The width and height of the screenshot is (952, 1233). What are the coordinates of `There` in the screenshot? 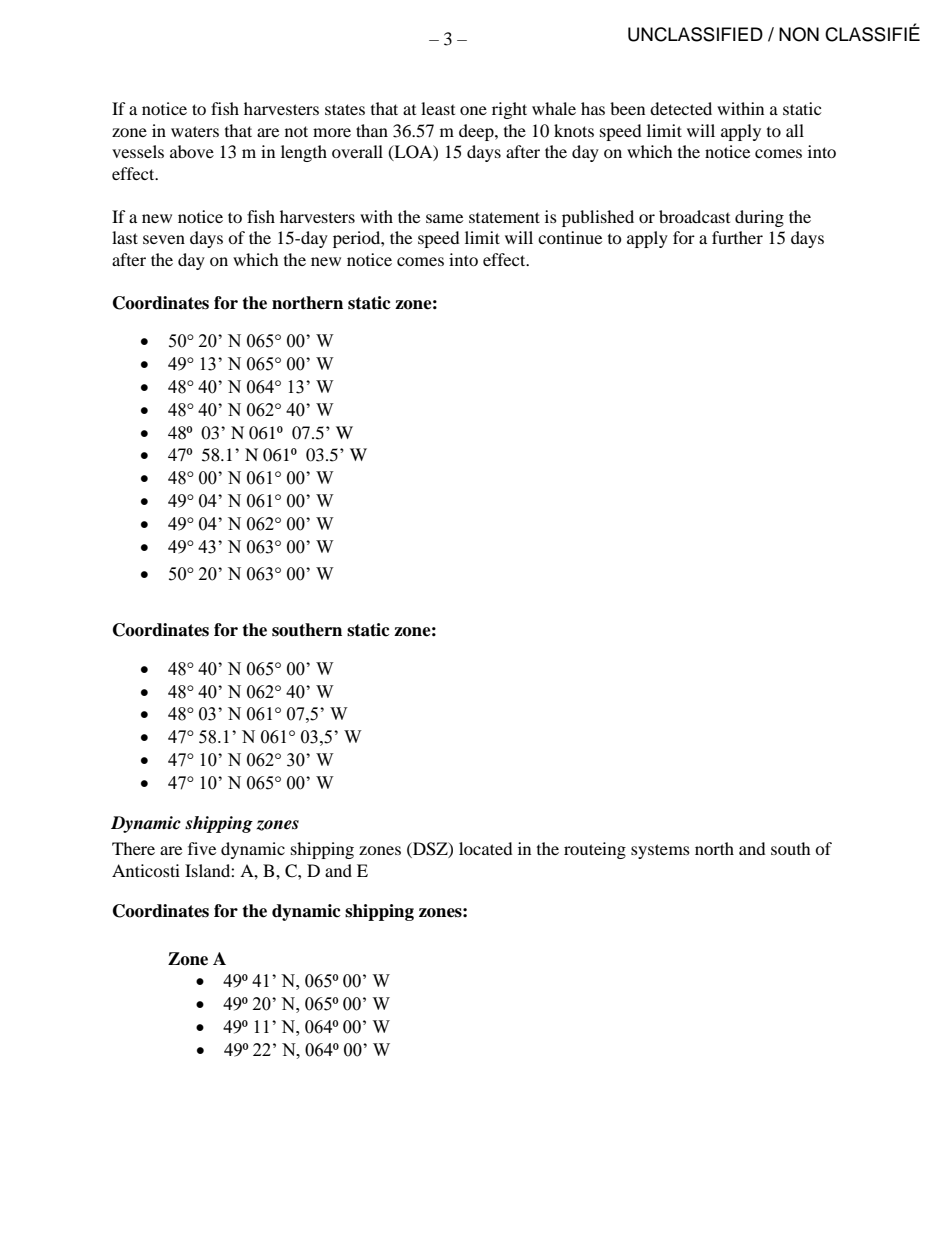 It's located at (133, 848).
